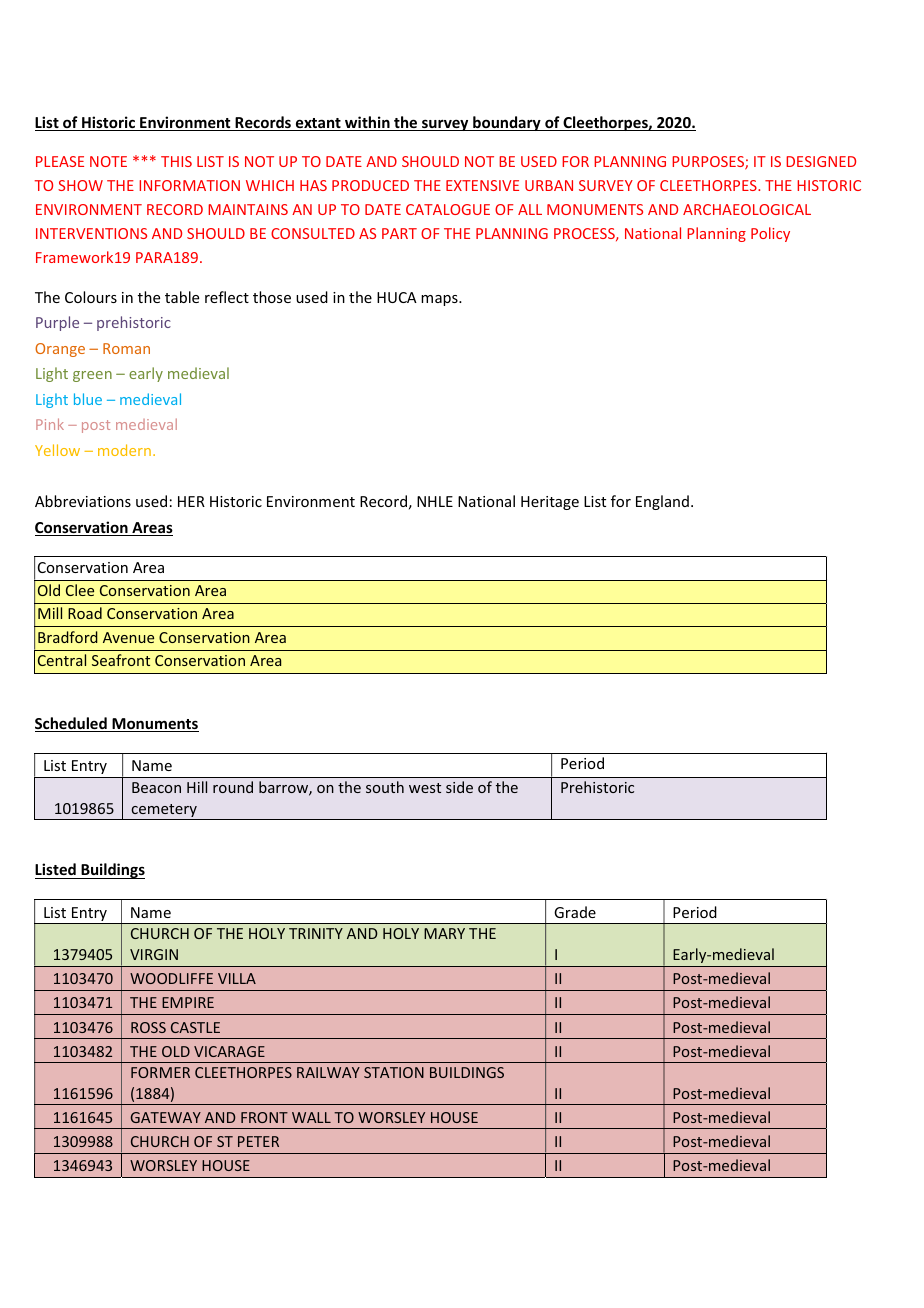  What do you see at coordinates (166, 1117) in the screenshot?
I see `GATEWAY` at bounding box center [166, 1117].
